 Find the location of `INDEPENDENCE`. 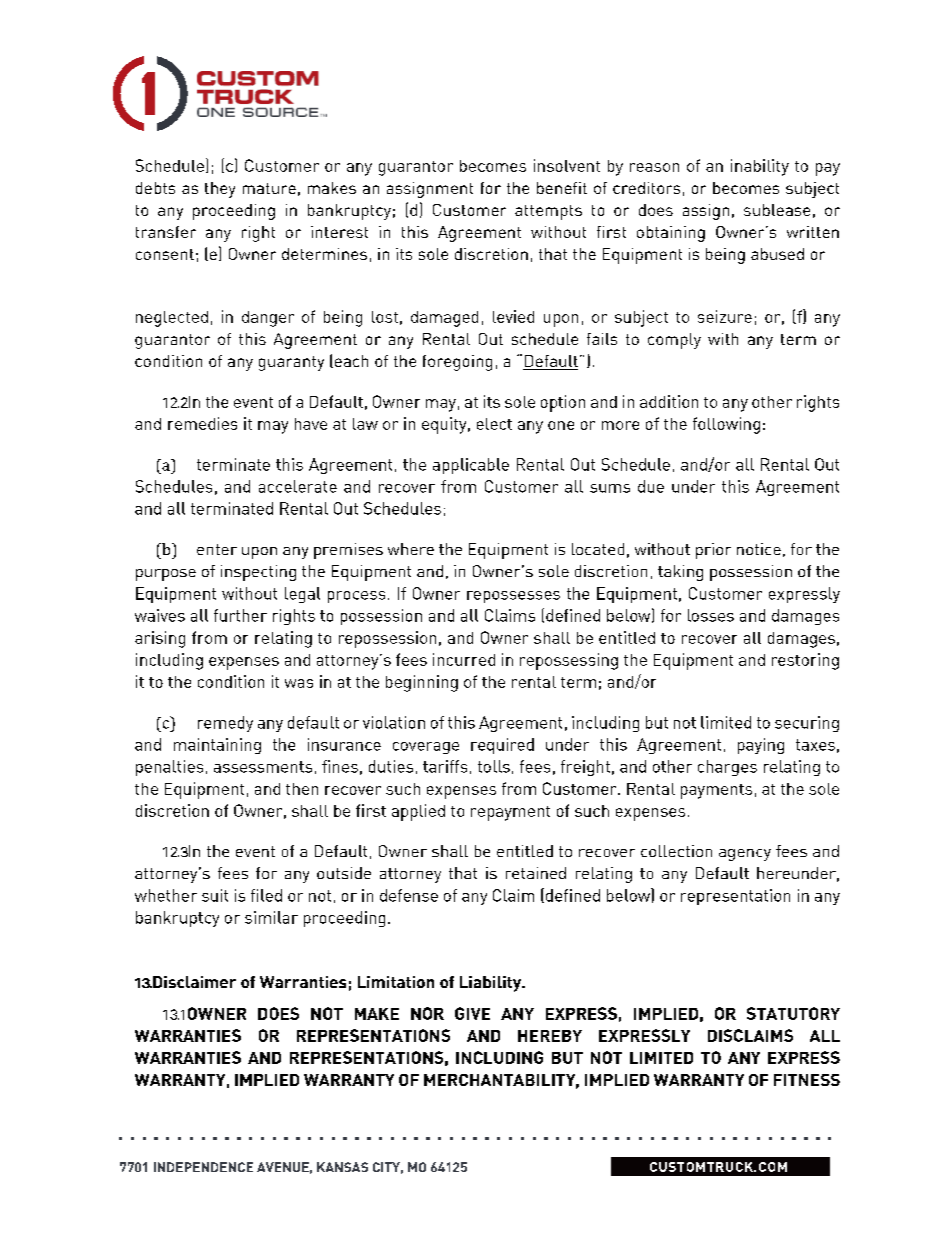

INDEPENDENCE is located at coordinates (203, 1167).
